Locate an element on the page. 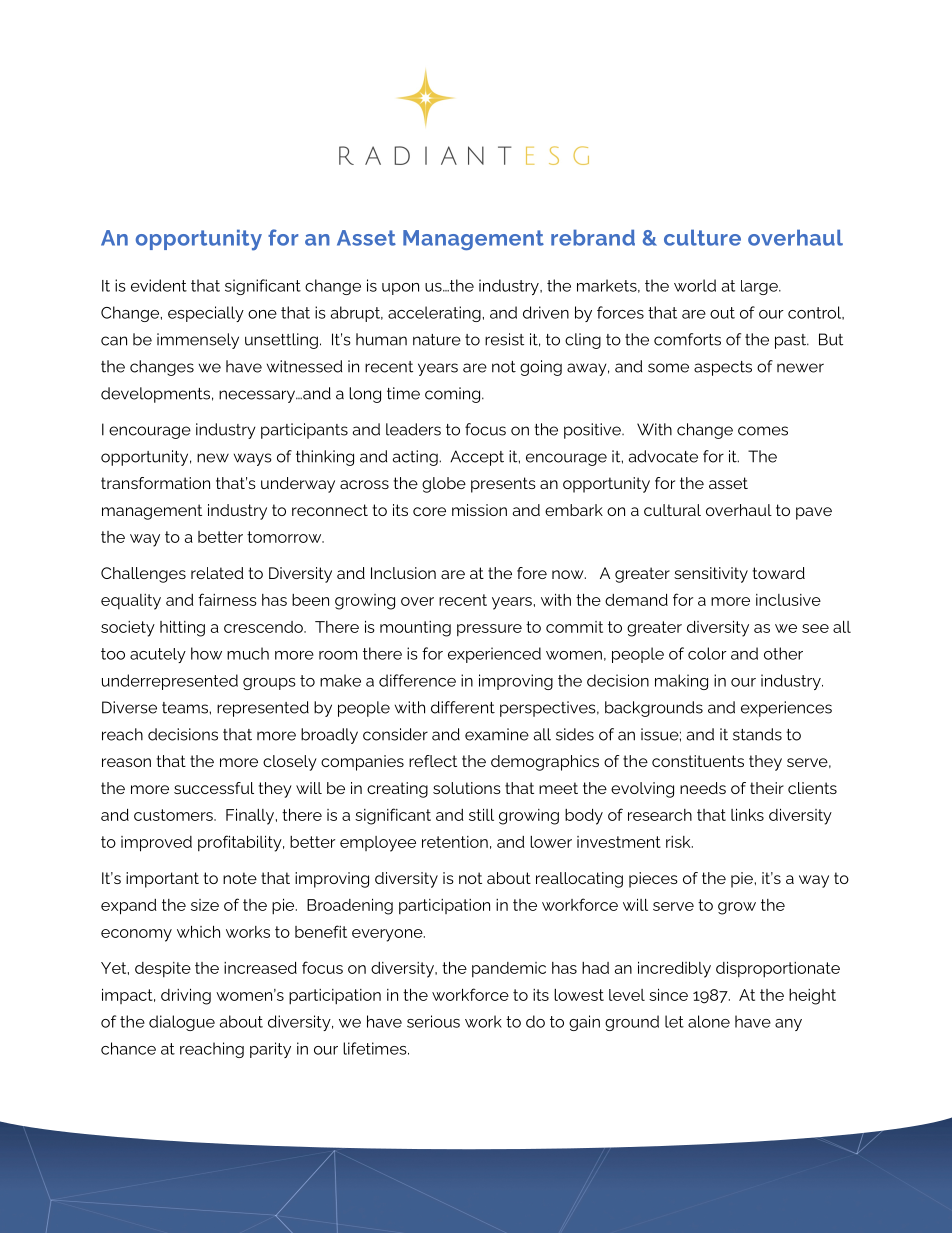 Image resolution: width=952 pixels, height=1233 pixels. large is located at coordinates (760, 287).
